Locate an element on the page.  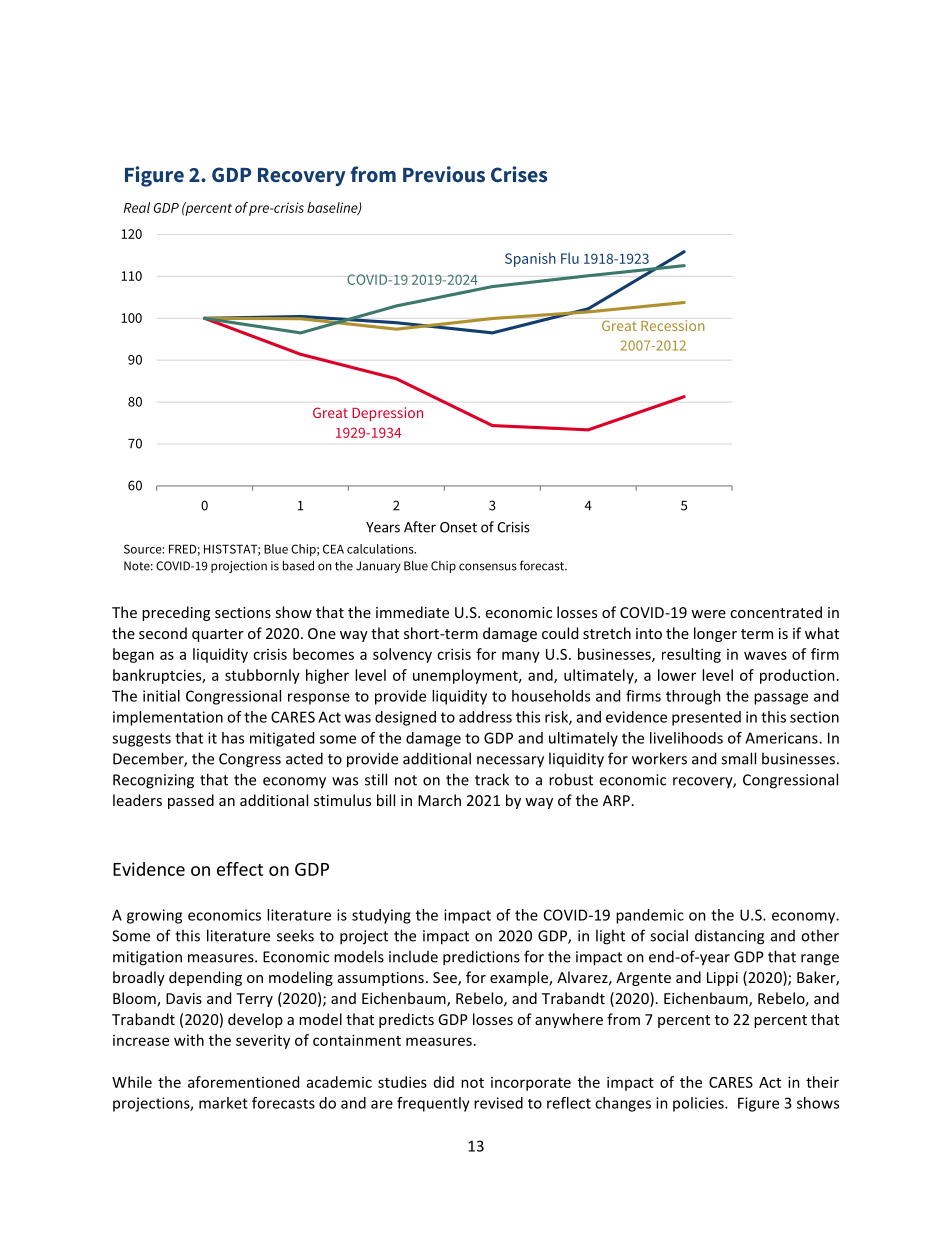
Flu is located at coordinates (570, 258).
